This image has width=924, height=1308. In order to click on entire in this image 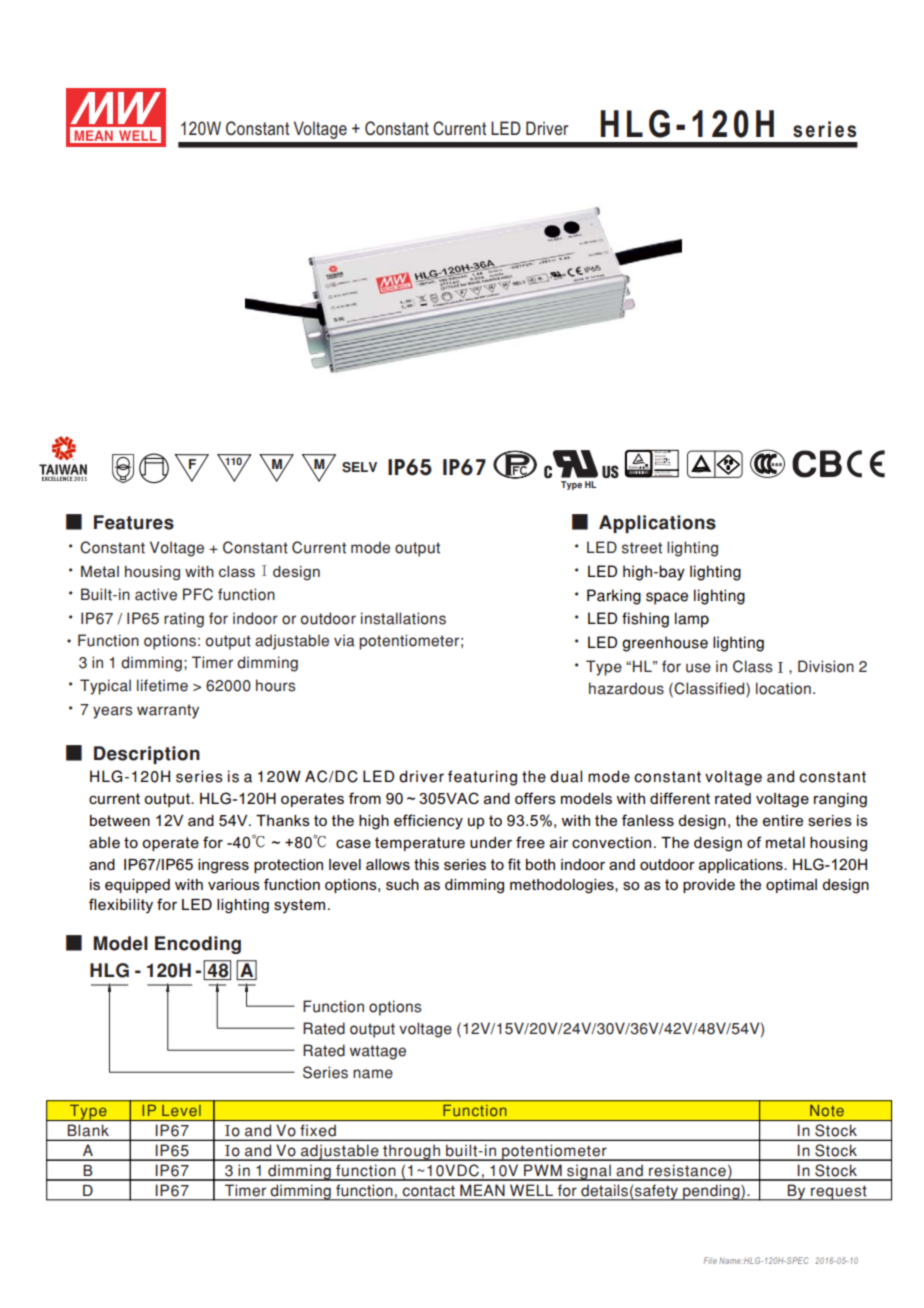, I will do `click(783, 820)`.
